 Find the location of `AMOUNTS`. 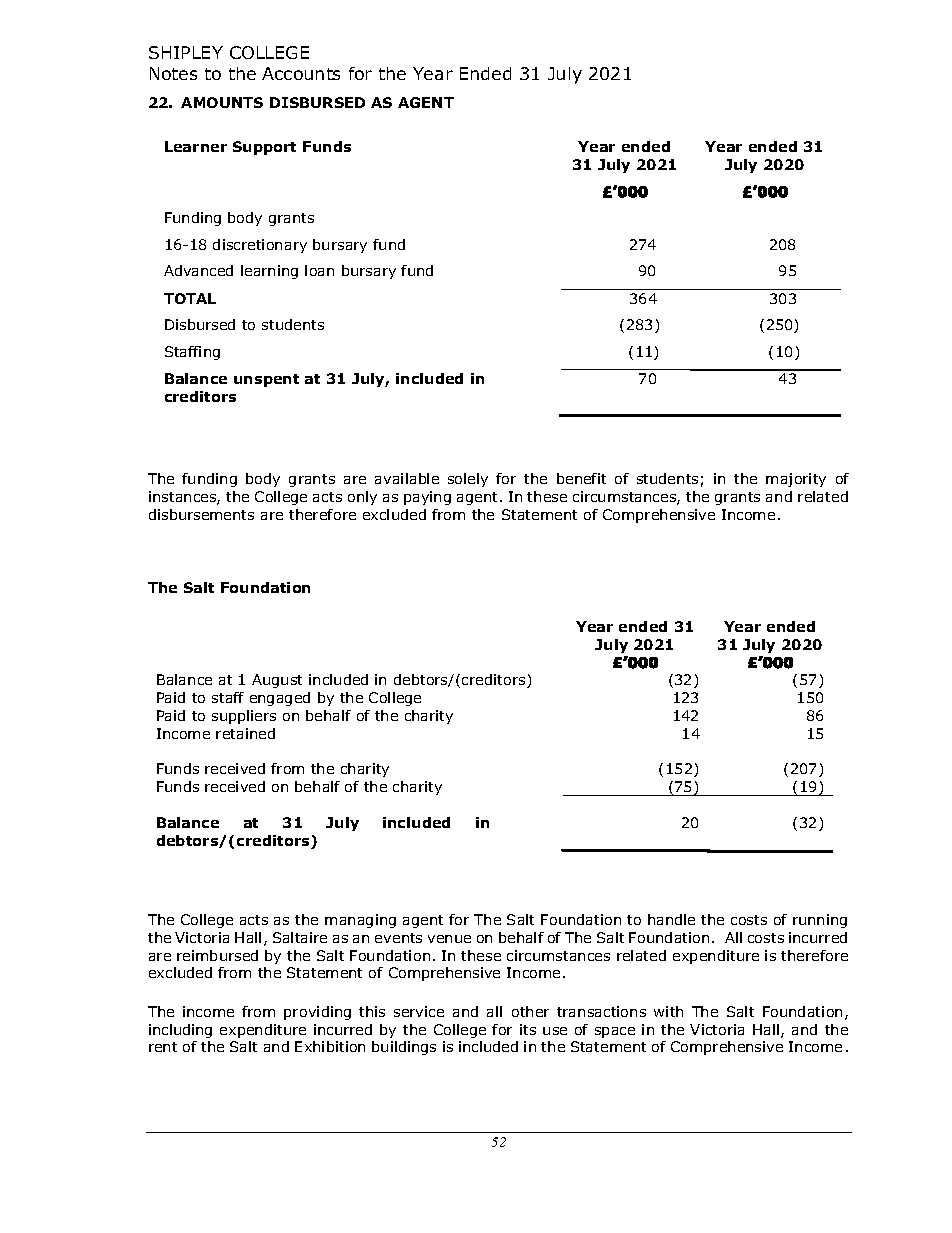

AMOUNTS is located at coordinates (222, 102).
